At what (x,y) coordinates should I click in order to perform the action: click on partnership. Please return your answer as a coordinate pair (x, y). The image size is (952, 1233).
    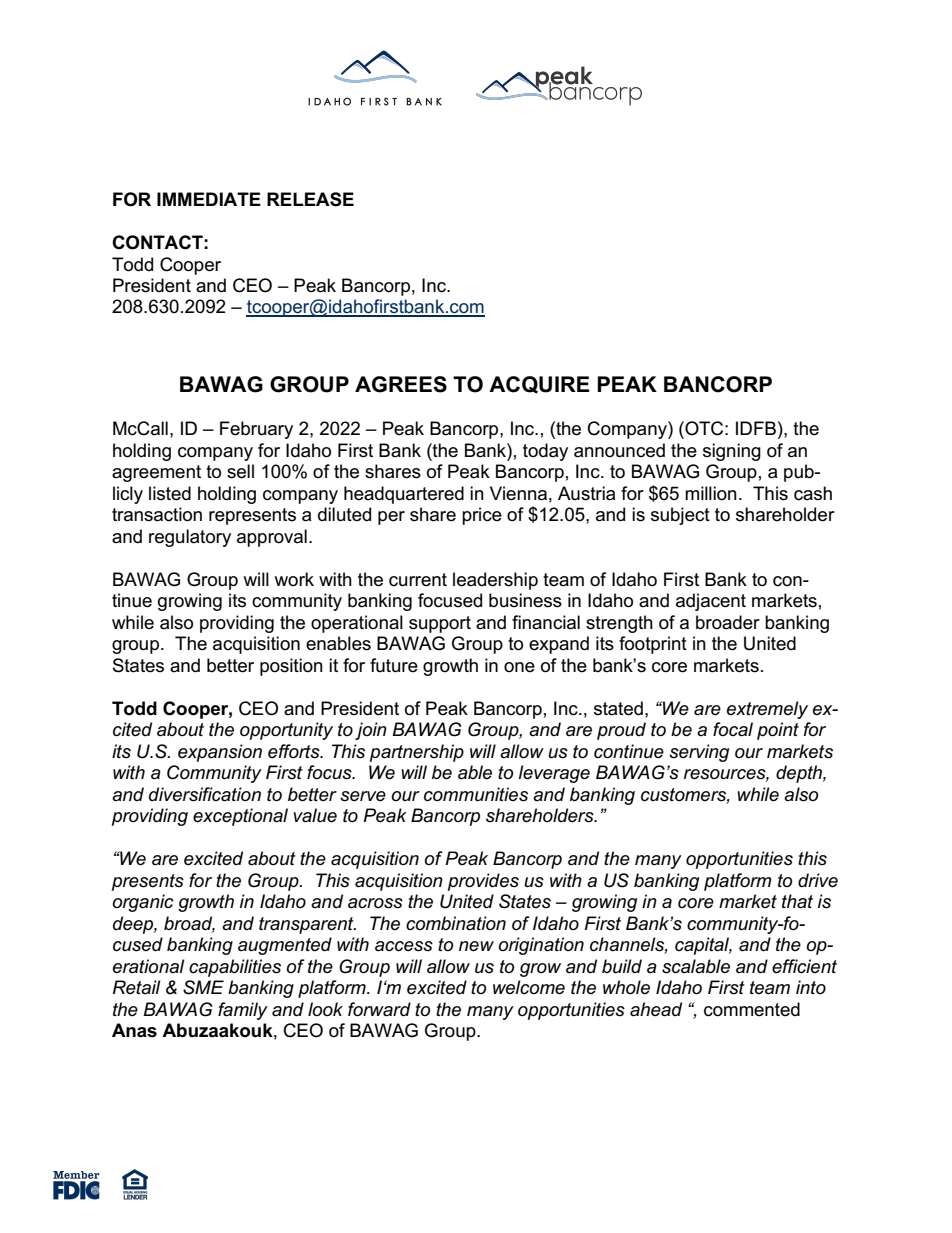
    Looking at the image, I should click on (417, 753).
